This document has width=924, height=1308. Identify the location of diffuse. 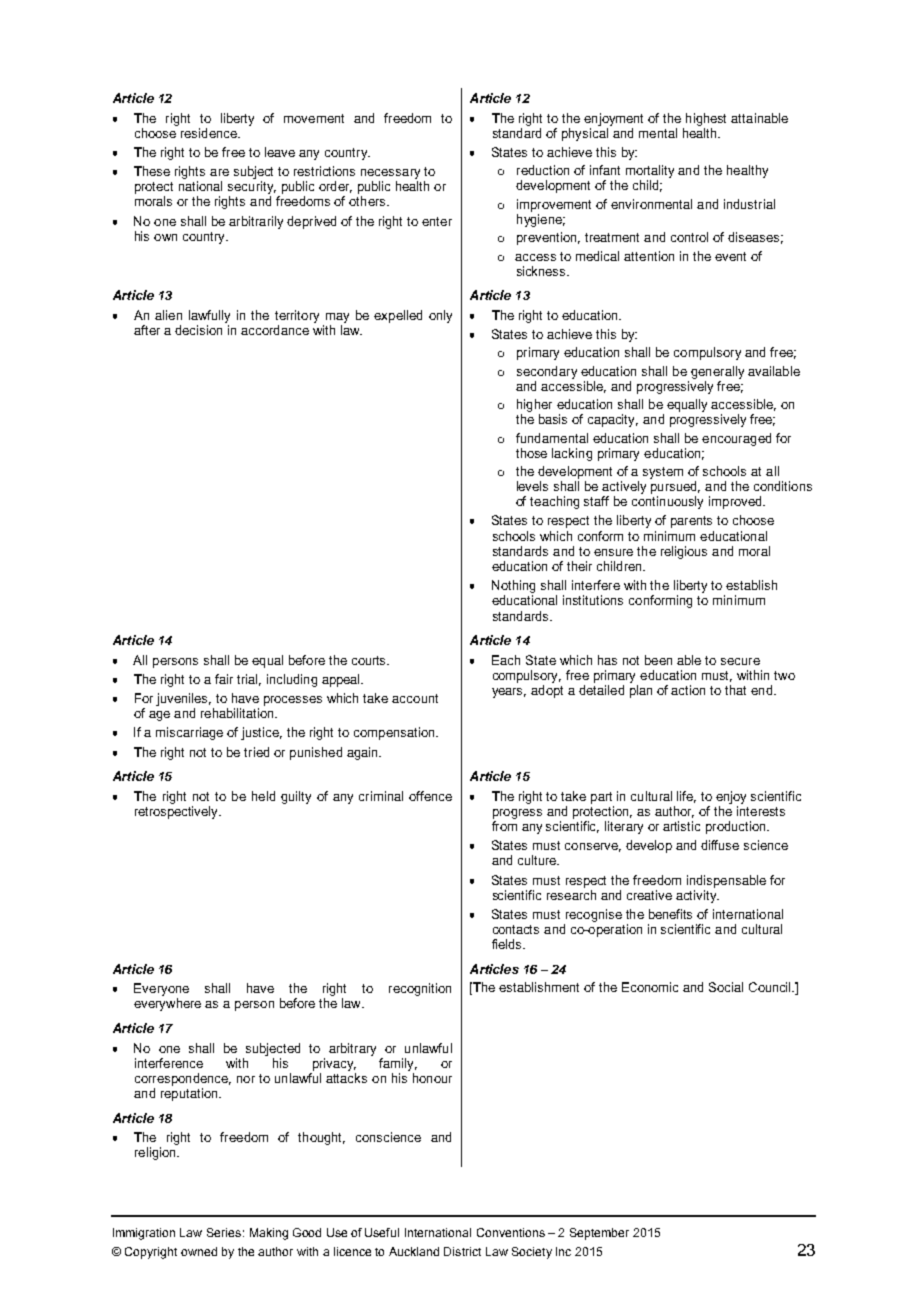
(720, 845).
